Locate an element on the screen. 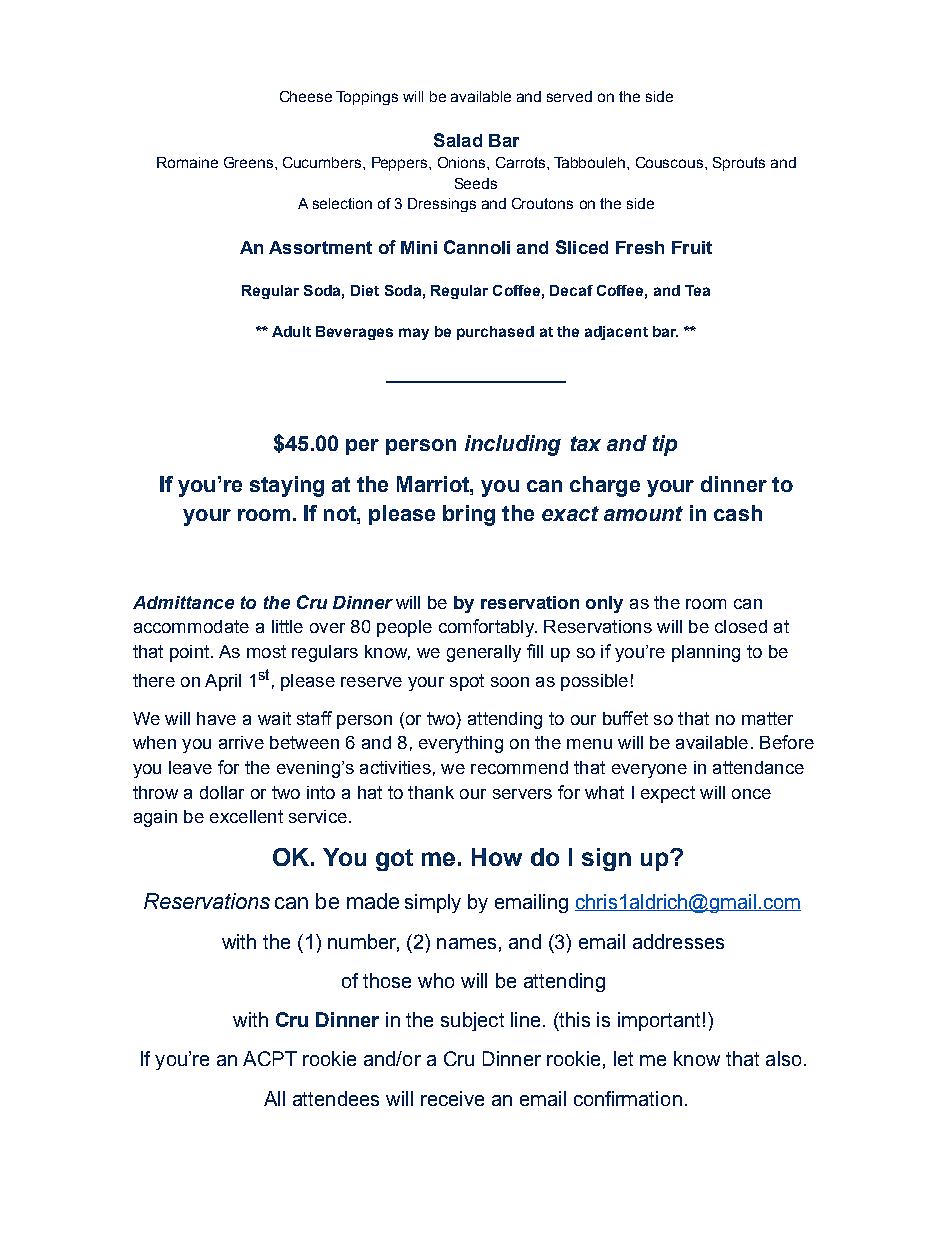 The image size is (952, 1233). arrive is located at coordinates (241, 742).
